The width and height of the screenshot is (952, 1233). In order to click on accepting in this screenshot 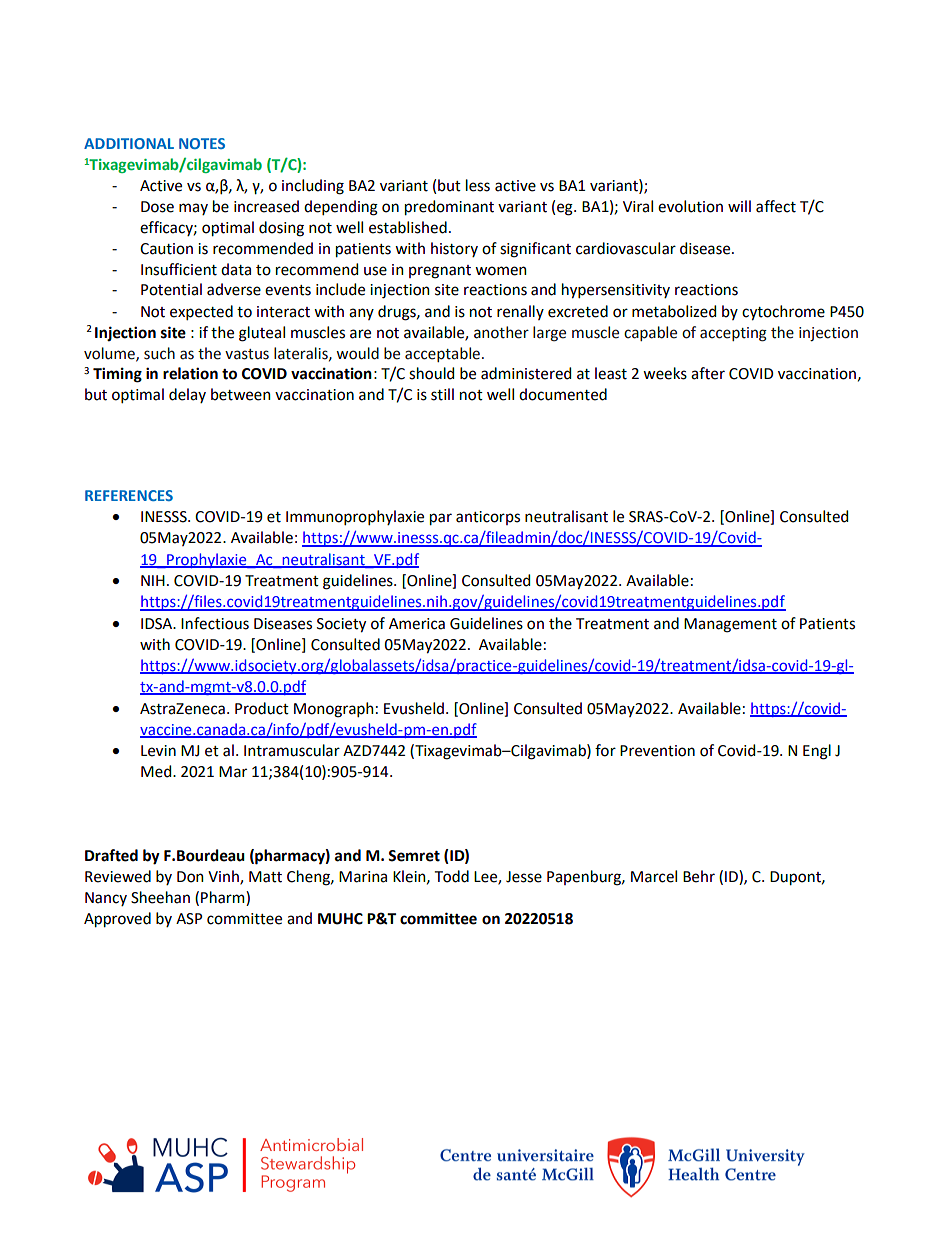, I will do `click(733, 334)`.
